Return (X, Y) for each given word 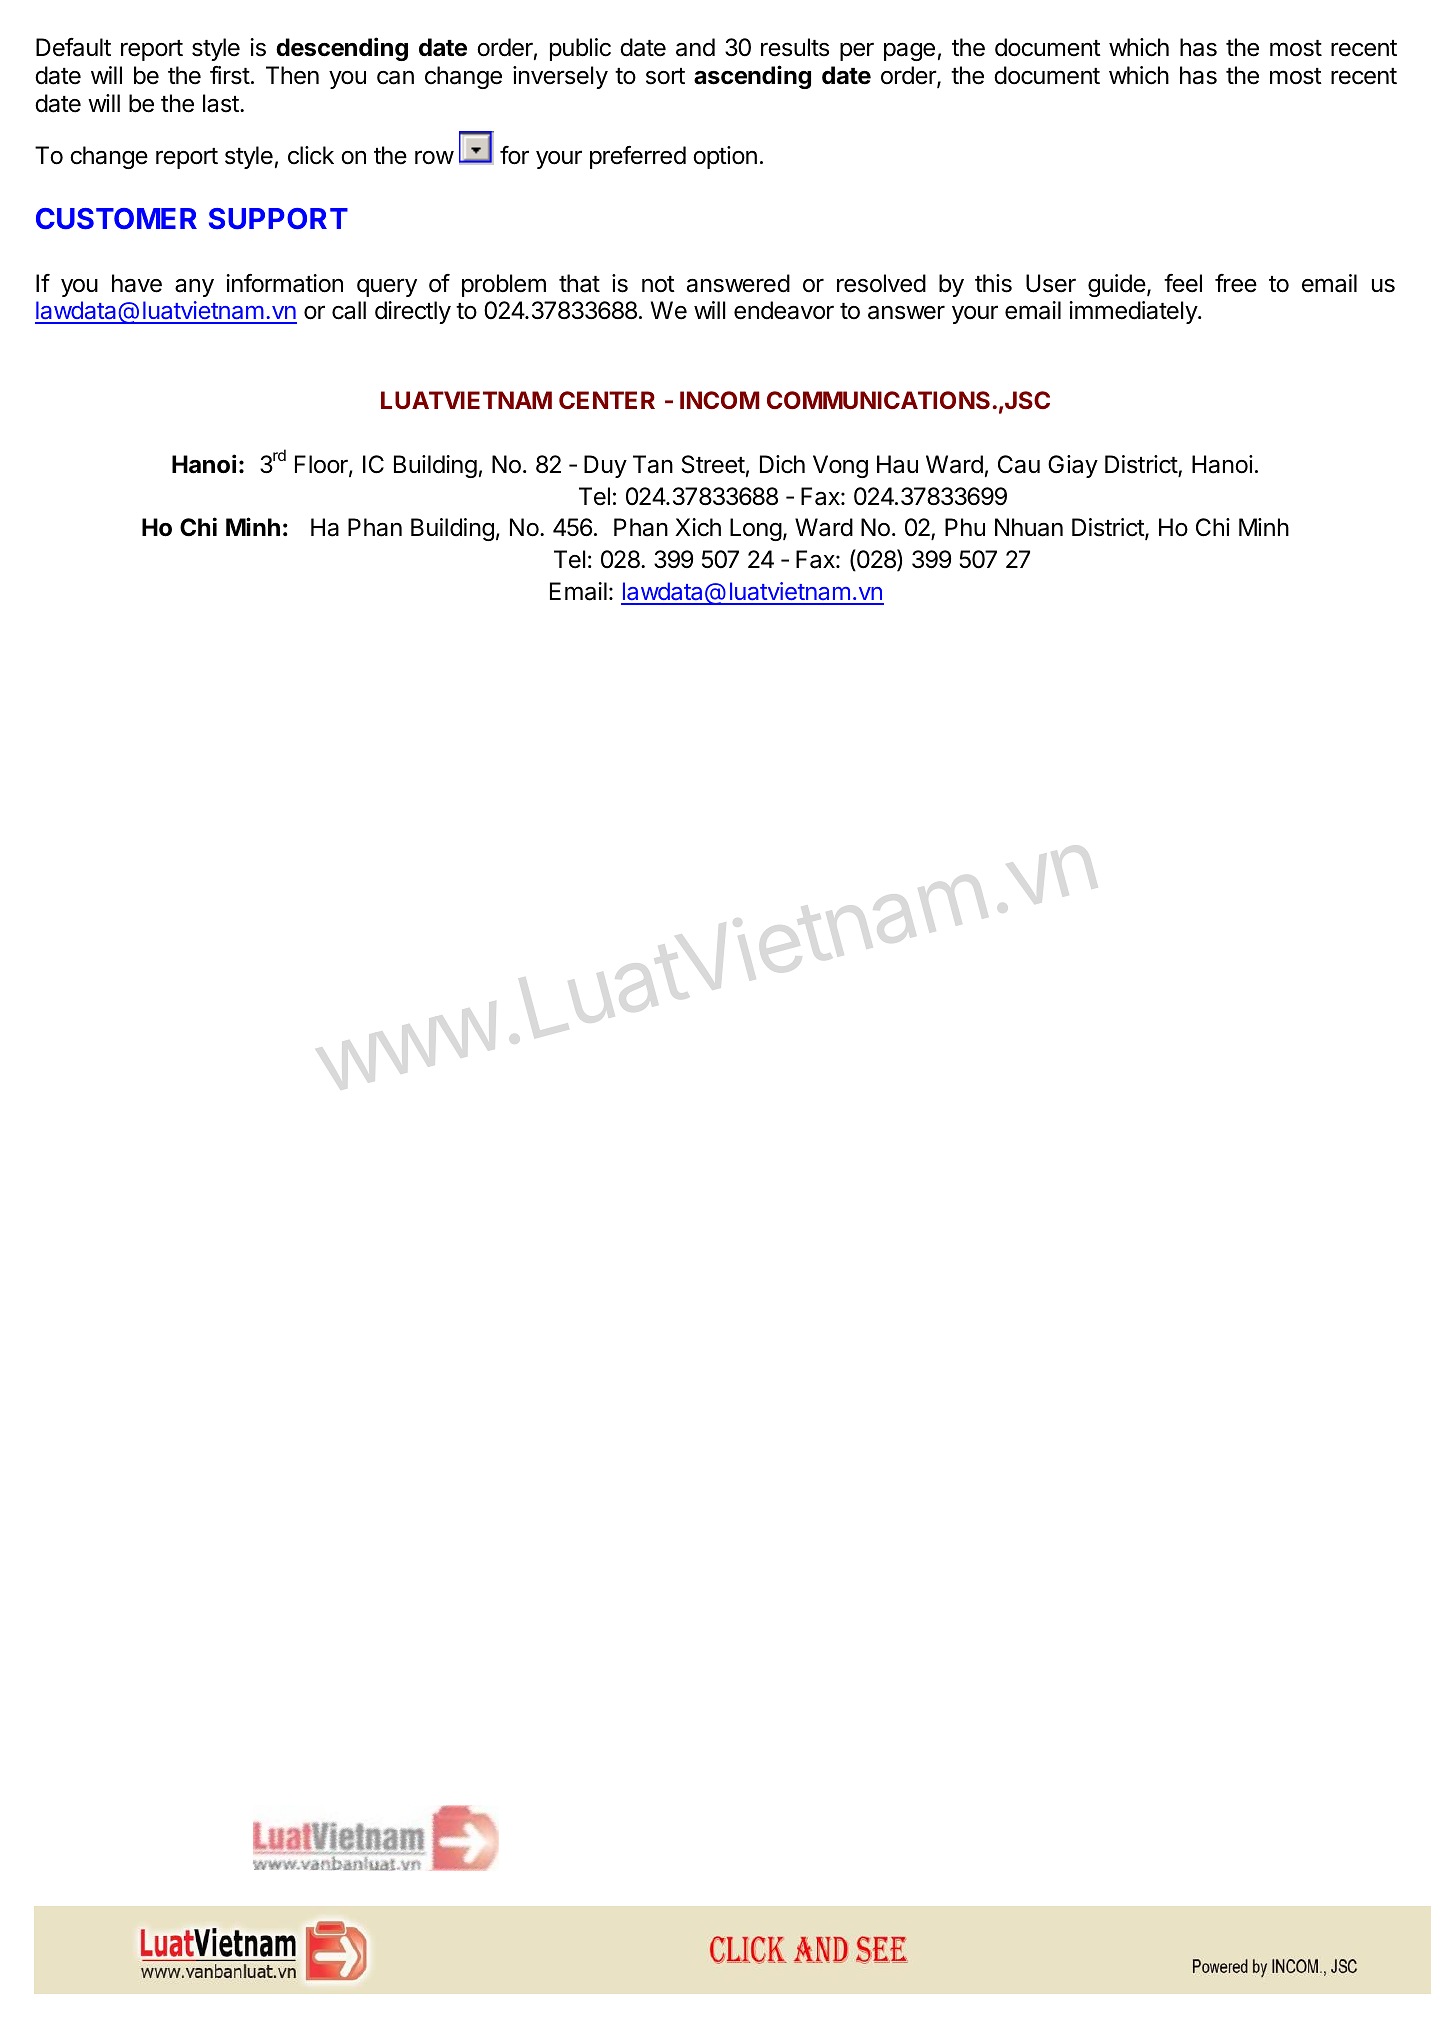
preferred (638, 157)
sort (665, 76)
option (725, 157)
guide (1117, 285)
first (230, 75)
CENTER (607, 400)
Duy (605, 466)
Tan (653, 464)
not (658, 284)
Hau (897, 464)
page (909, 51)
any (194, 288)
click (311, 155)
